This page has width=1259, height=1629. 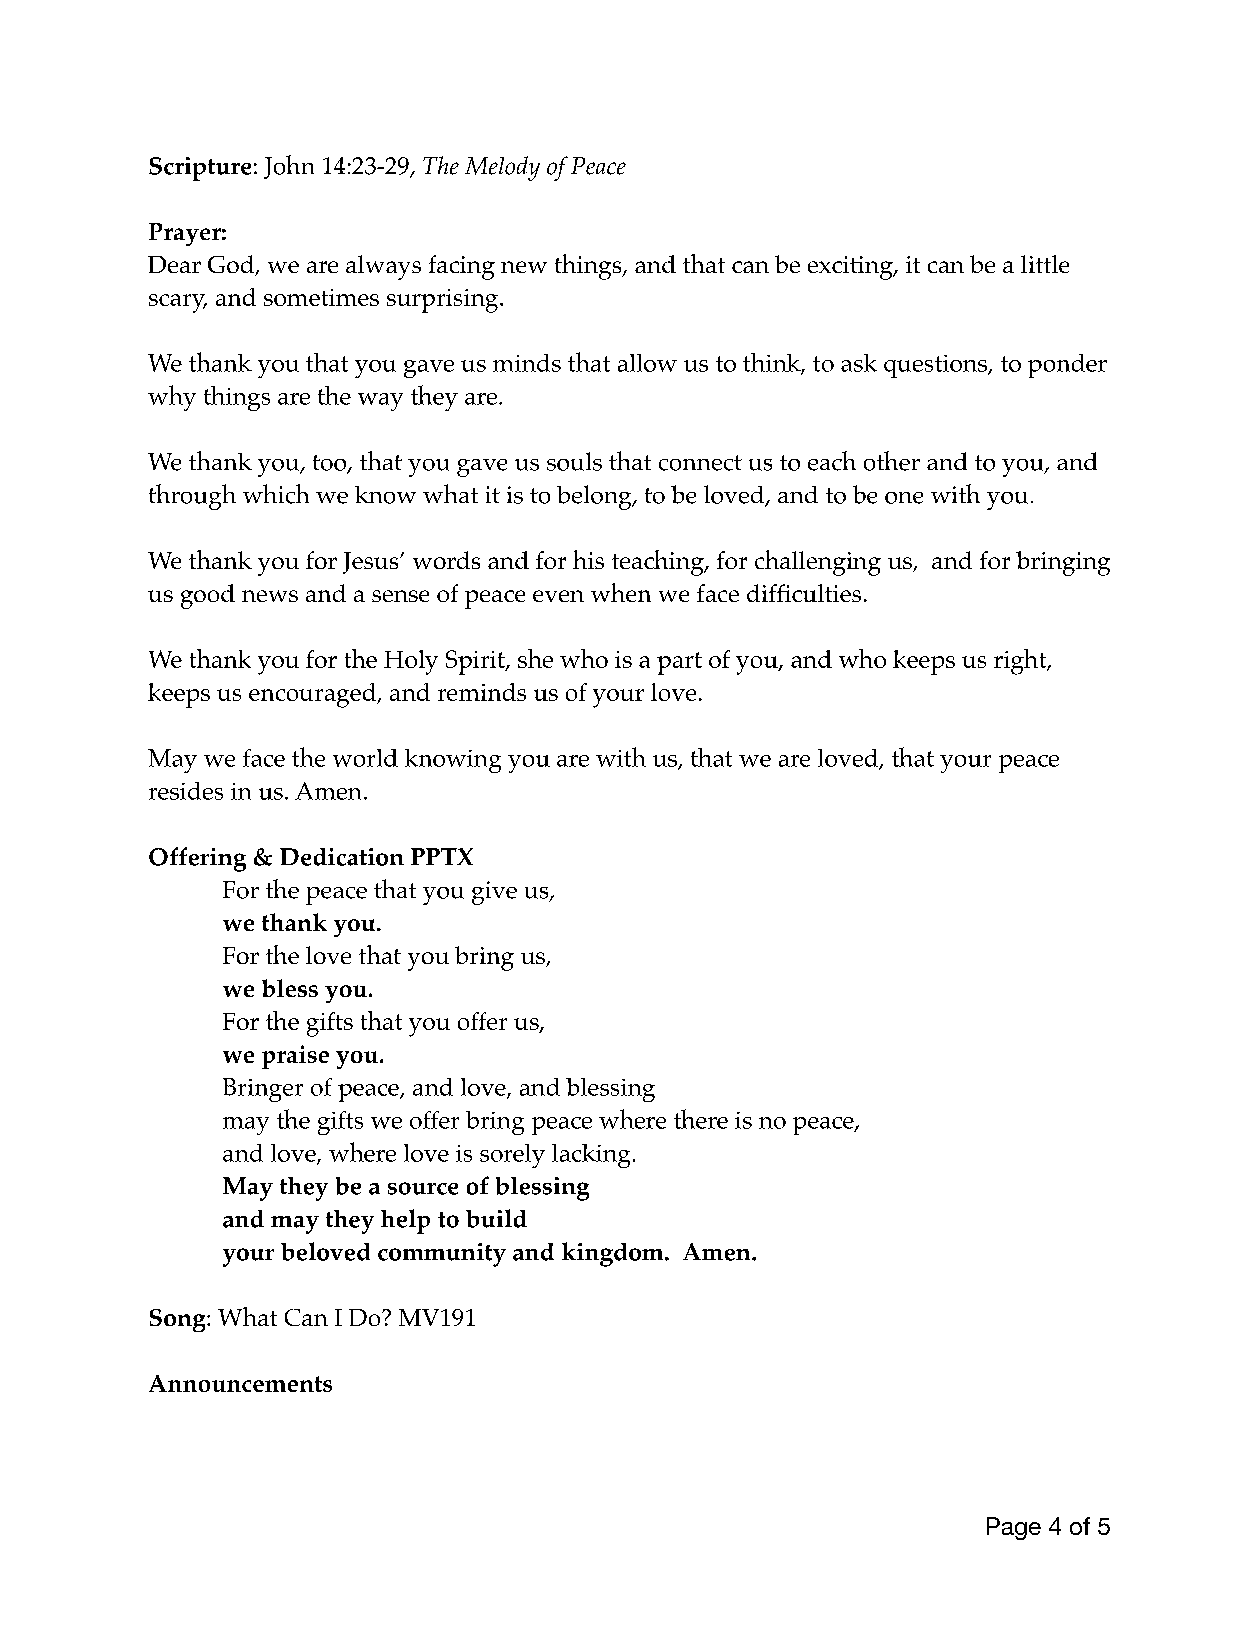 I want to click on John, so click(x=289, y=167).
